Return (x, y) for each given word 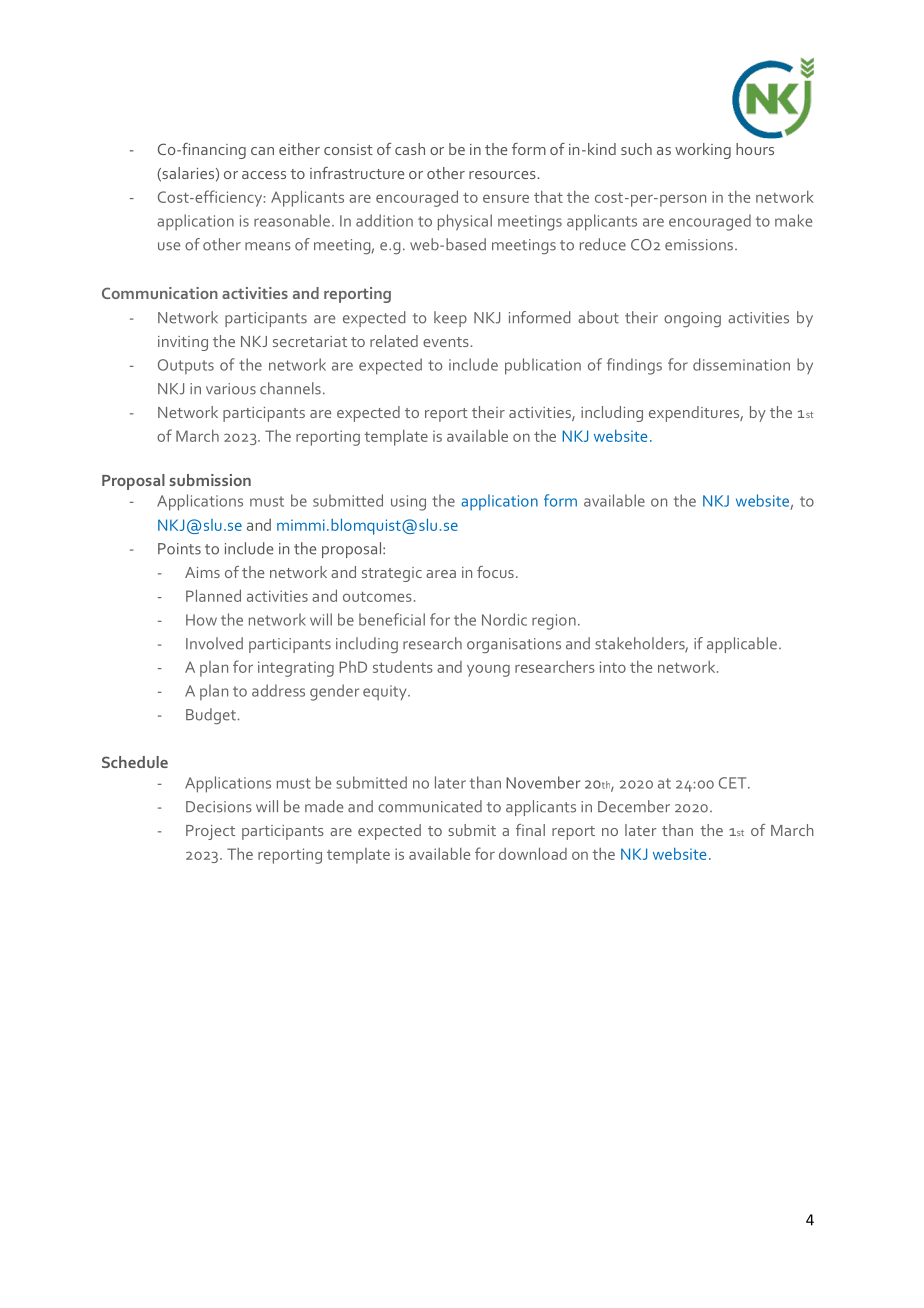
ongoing (692, 319)
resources (503, 175)
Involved (214, 643)
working (703, 151)
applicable (742, 645)
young (488, 670)
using (408, 503)
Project (210, 832)
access (264, 175)
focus (495, 572)
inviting (183, 343)
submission (210, 480)
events (446, 342)
